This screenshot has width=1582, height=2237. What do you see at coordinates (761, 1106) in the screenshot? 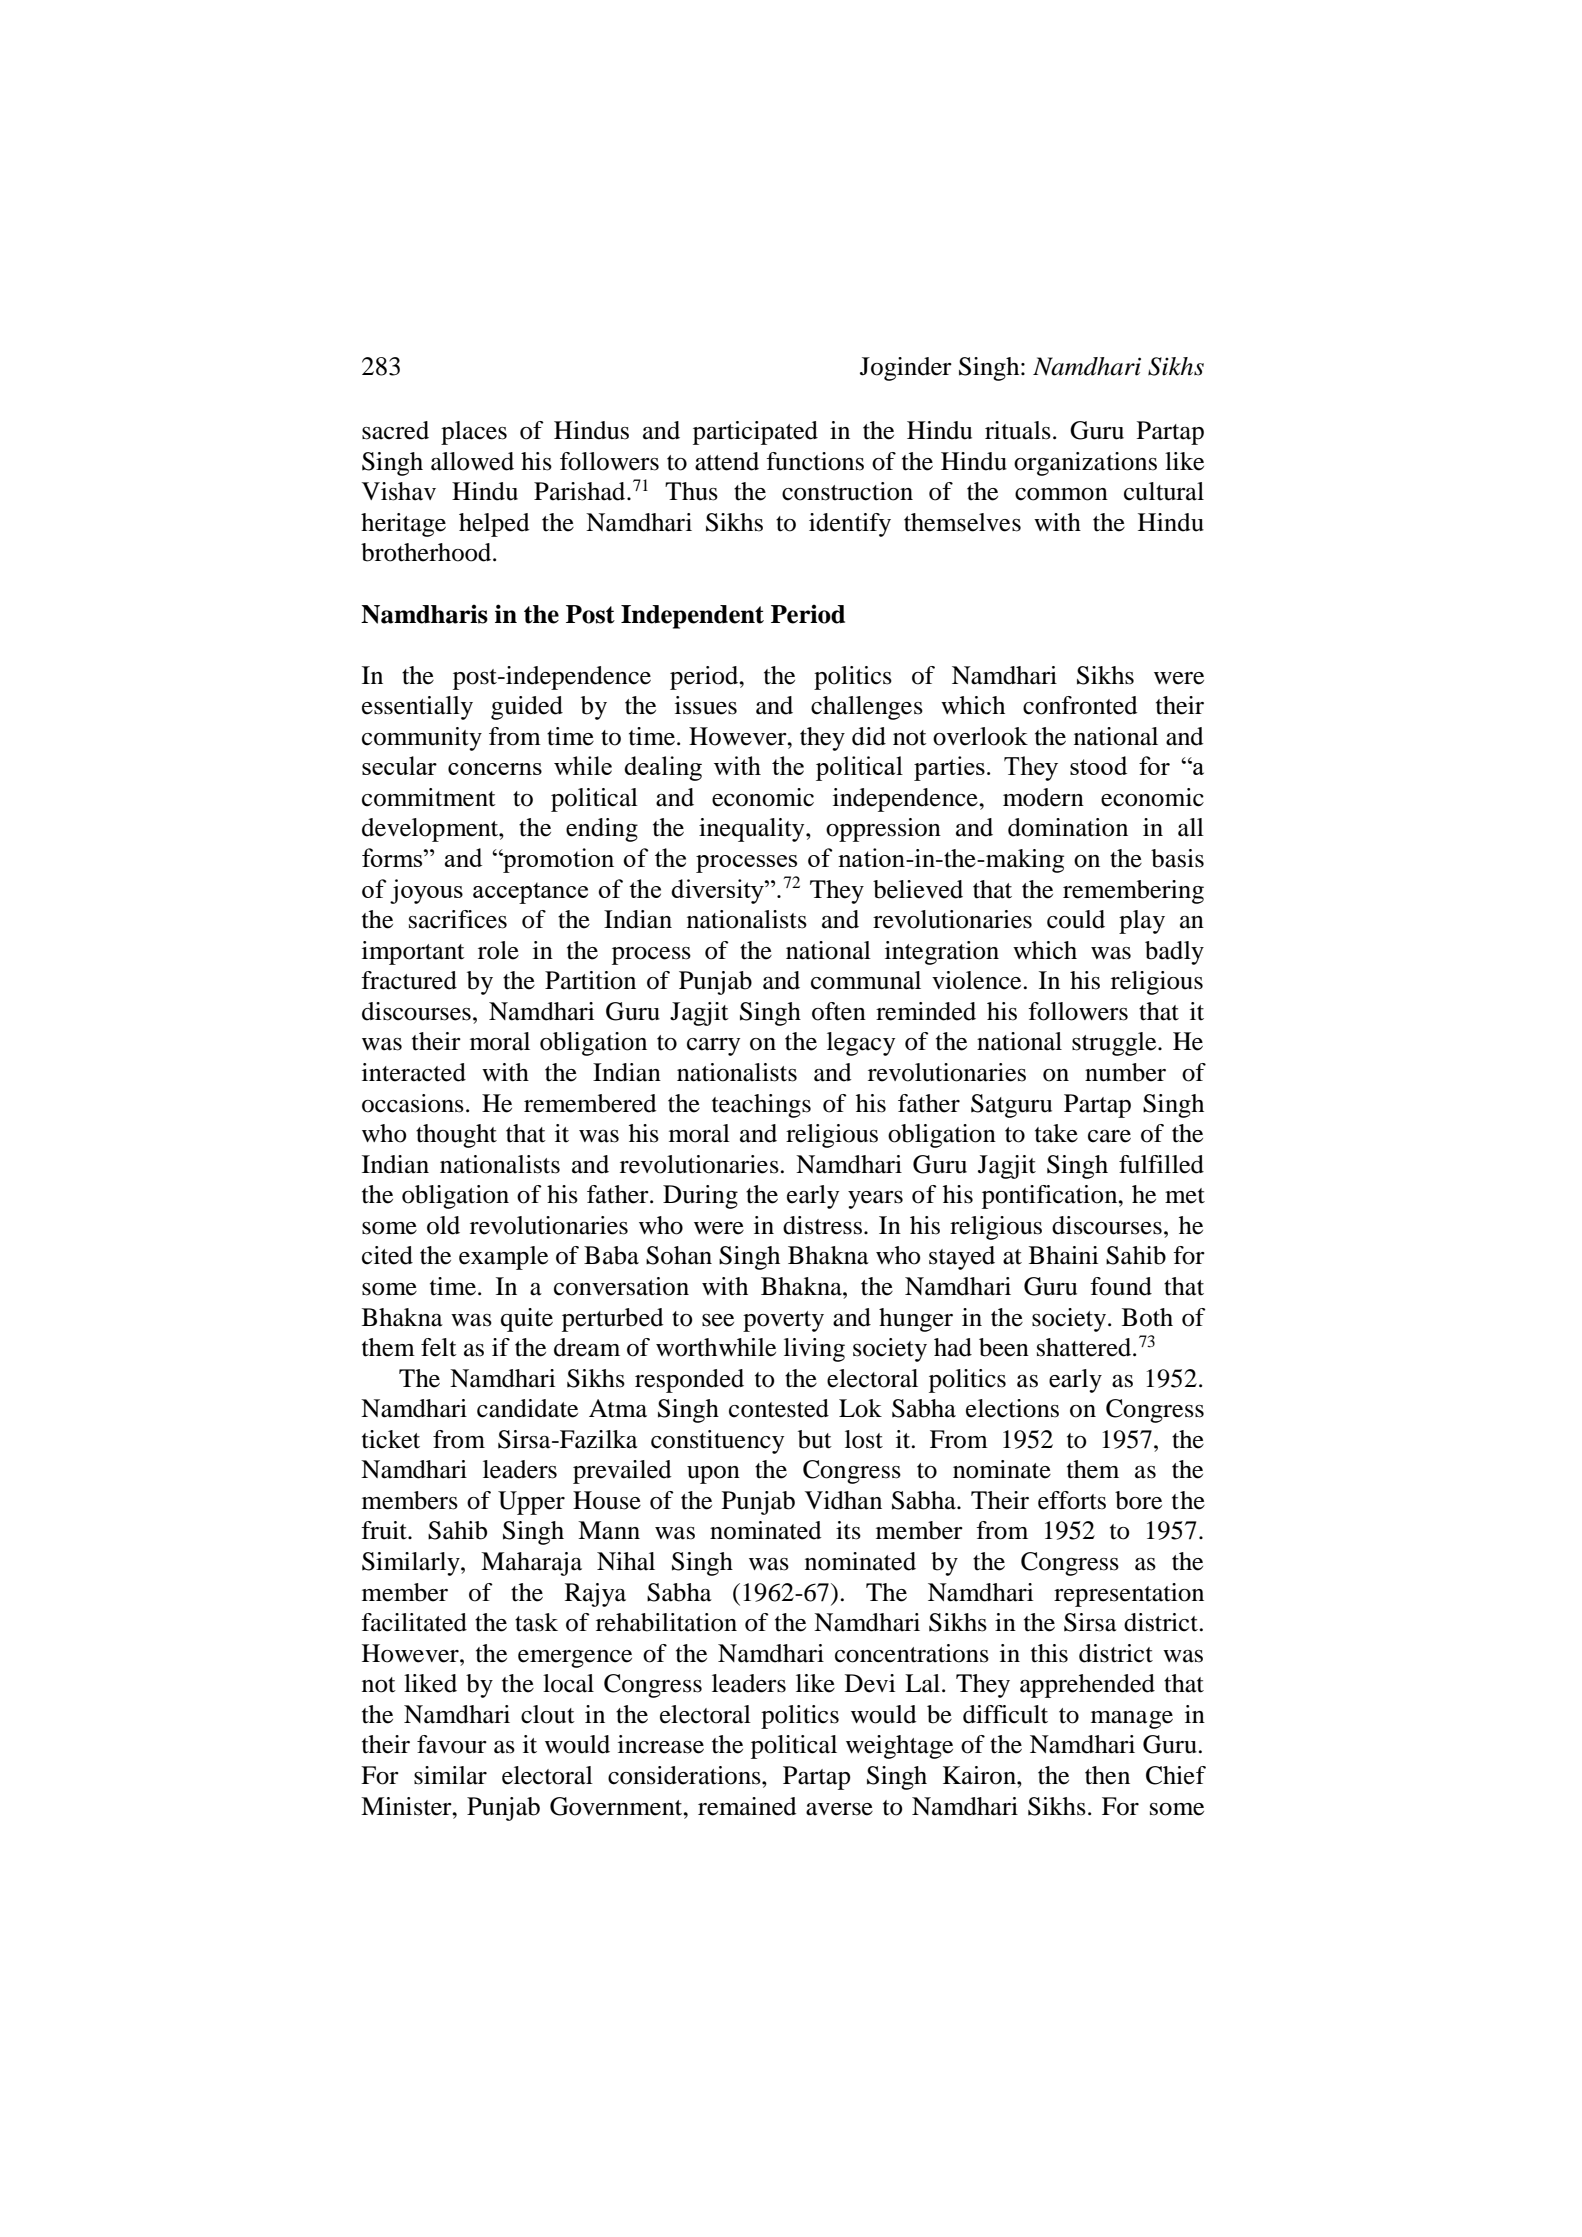
I see `teachings` at bounding box center [761, 1106].
